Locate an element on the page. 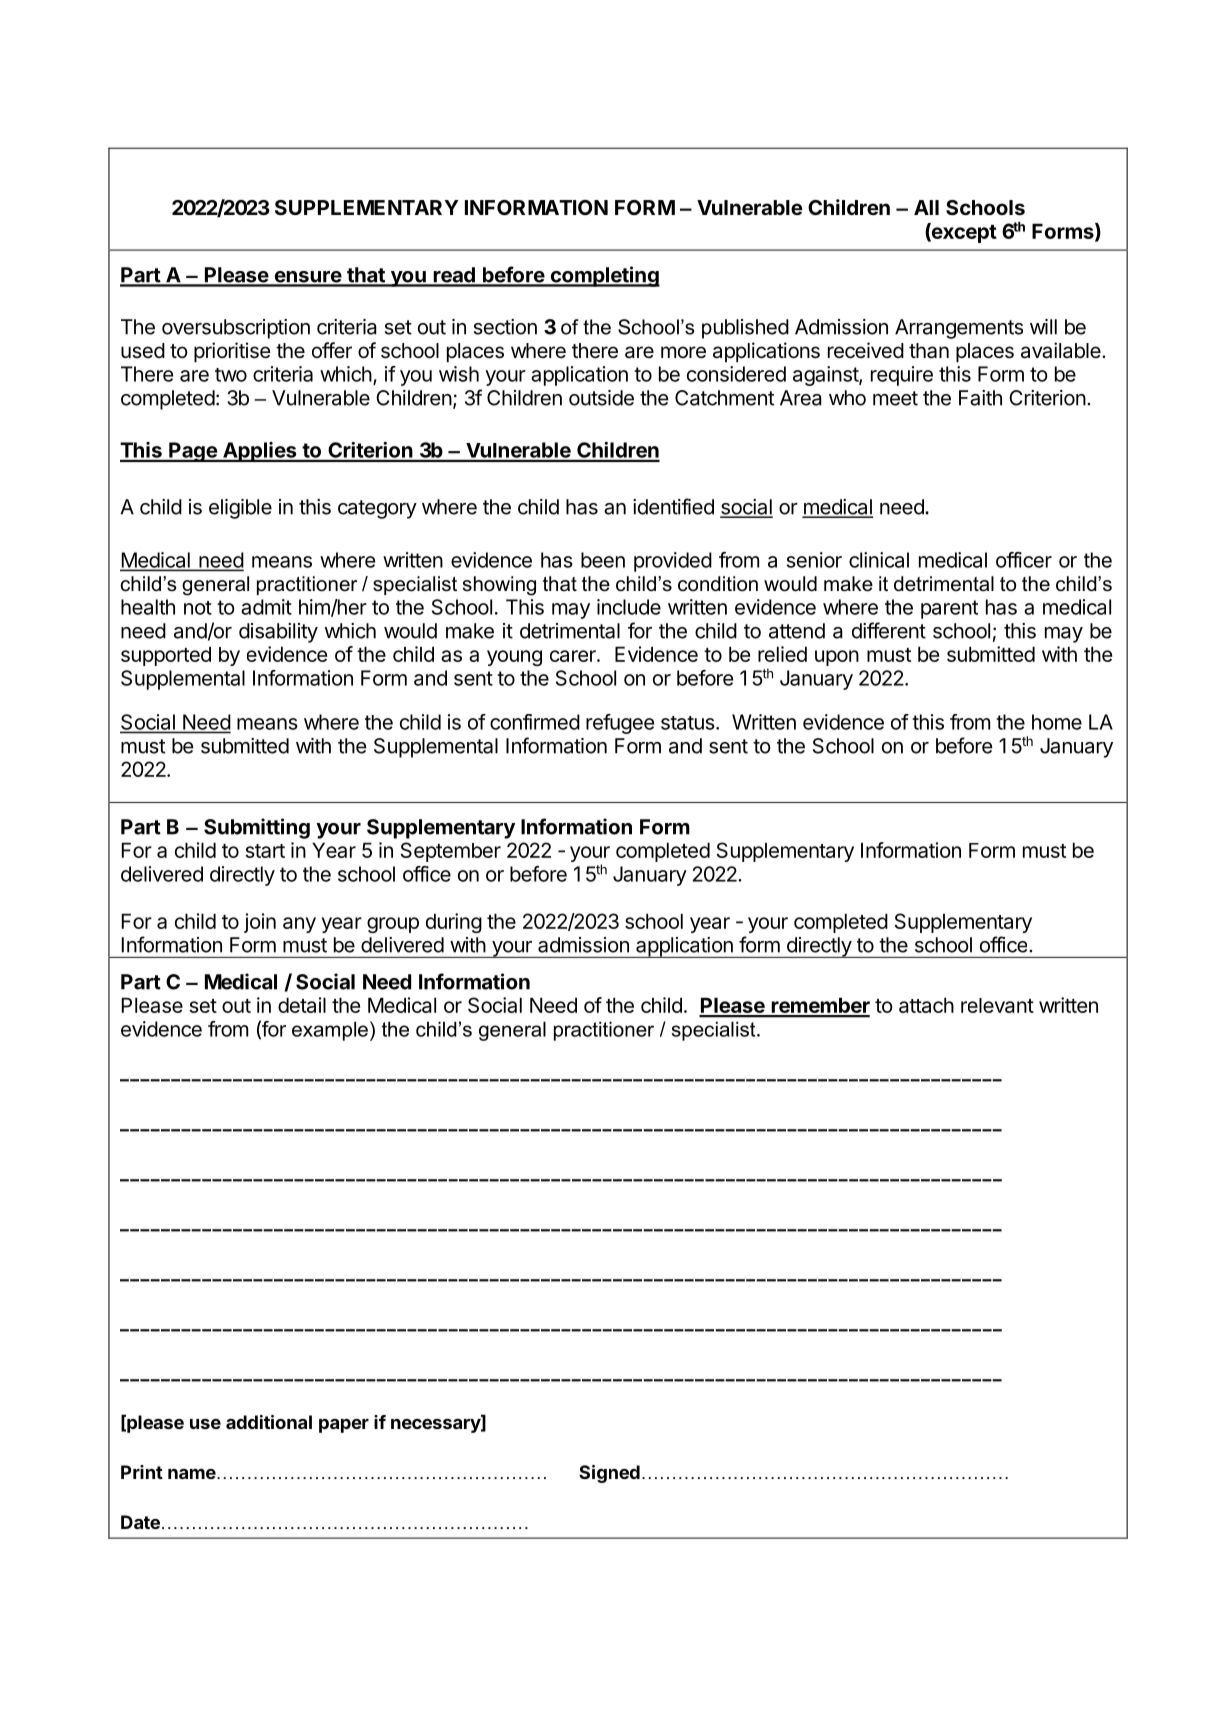 The width and height of the page is (1221, 1728). disability is located at coordinates (278, 633).
